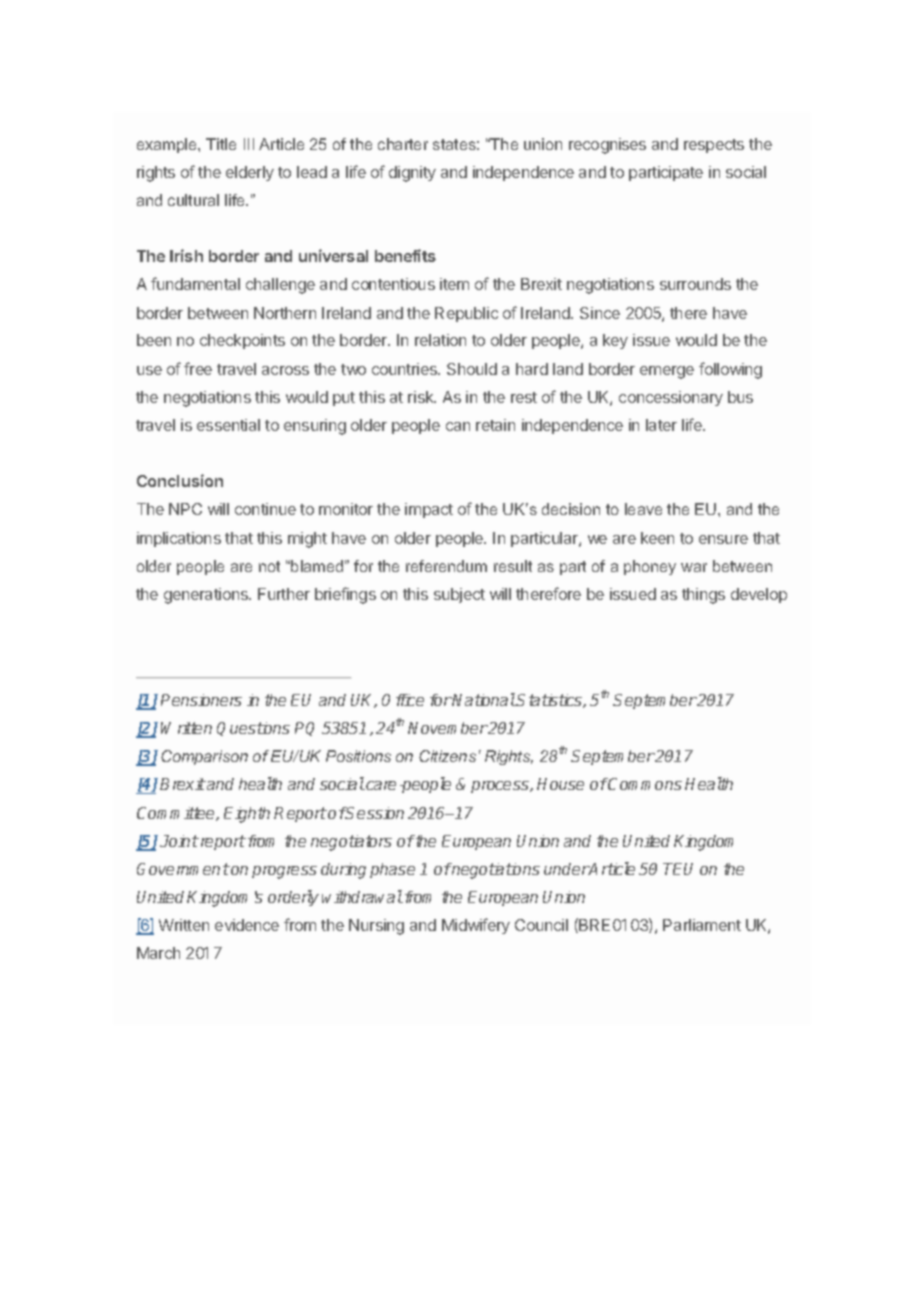 Image resolution: width=924 pixels, height=1308 pixels. I want to click on war, so click(694, 567).
